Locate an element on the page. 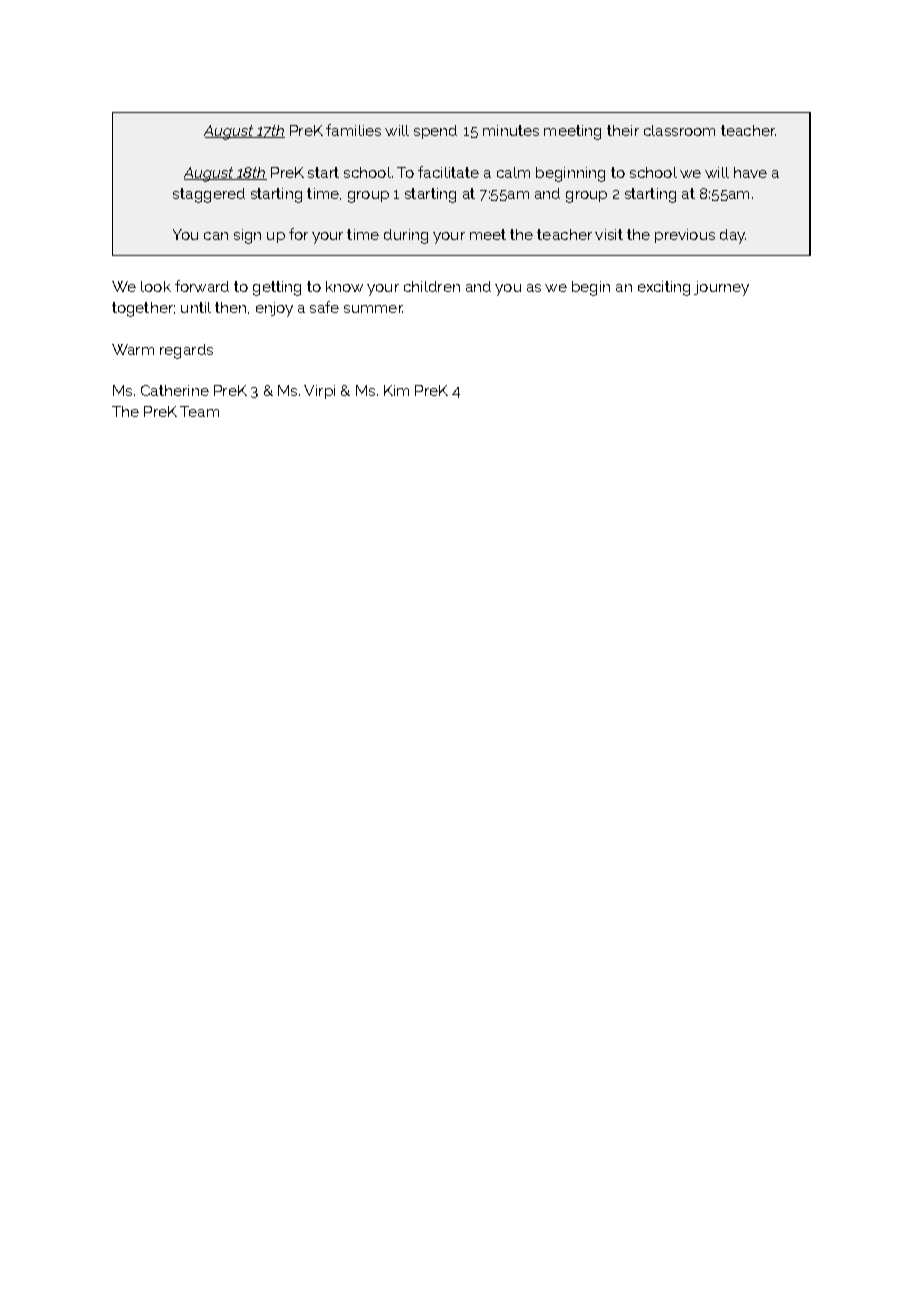  exciting is located at coordinates (664, 288).
